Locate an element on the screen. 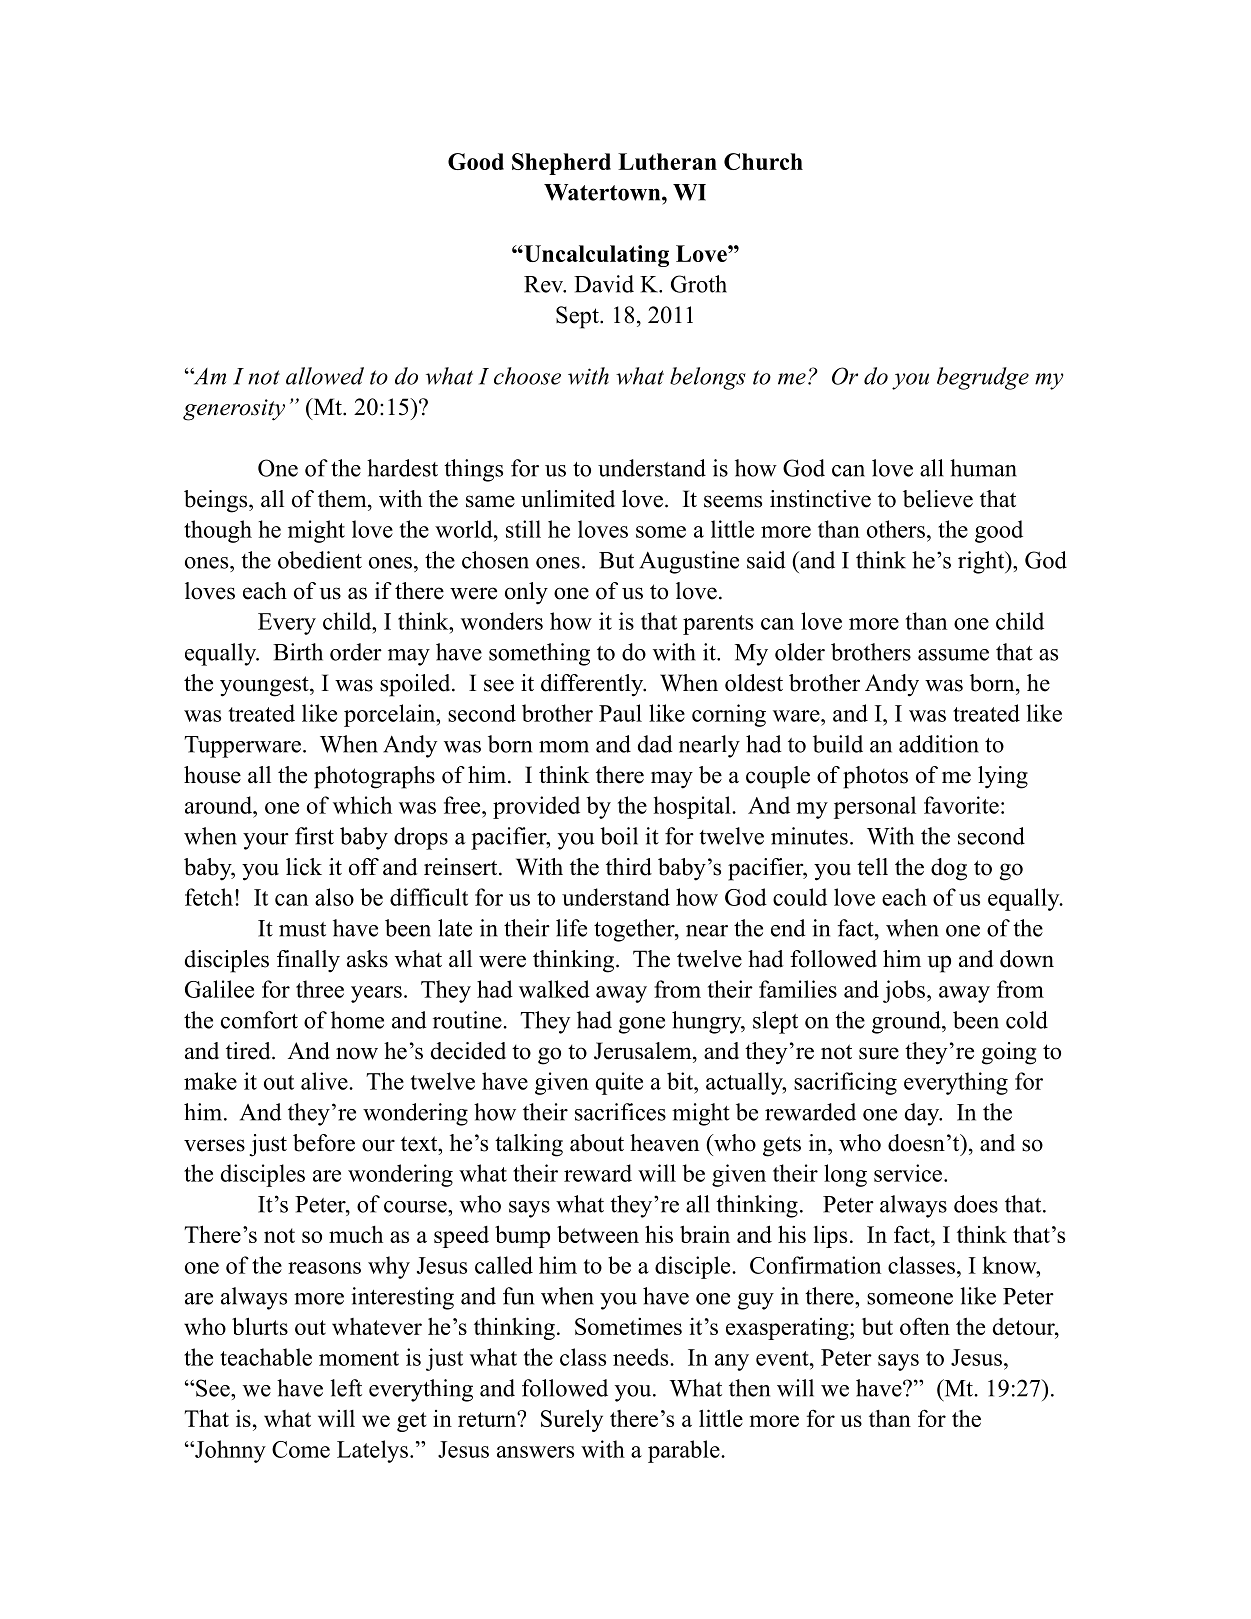 Image resolution: width=1251 pixels, height=1619 pixels. allowed is located at coordinates (325, 376).
